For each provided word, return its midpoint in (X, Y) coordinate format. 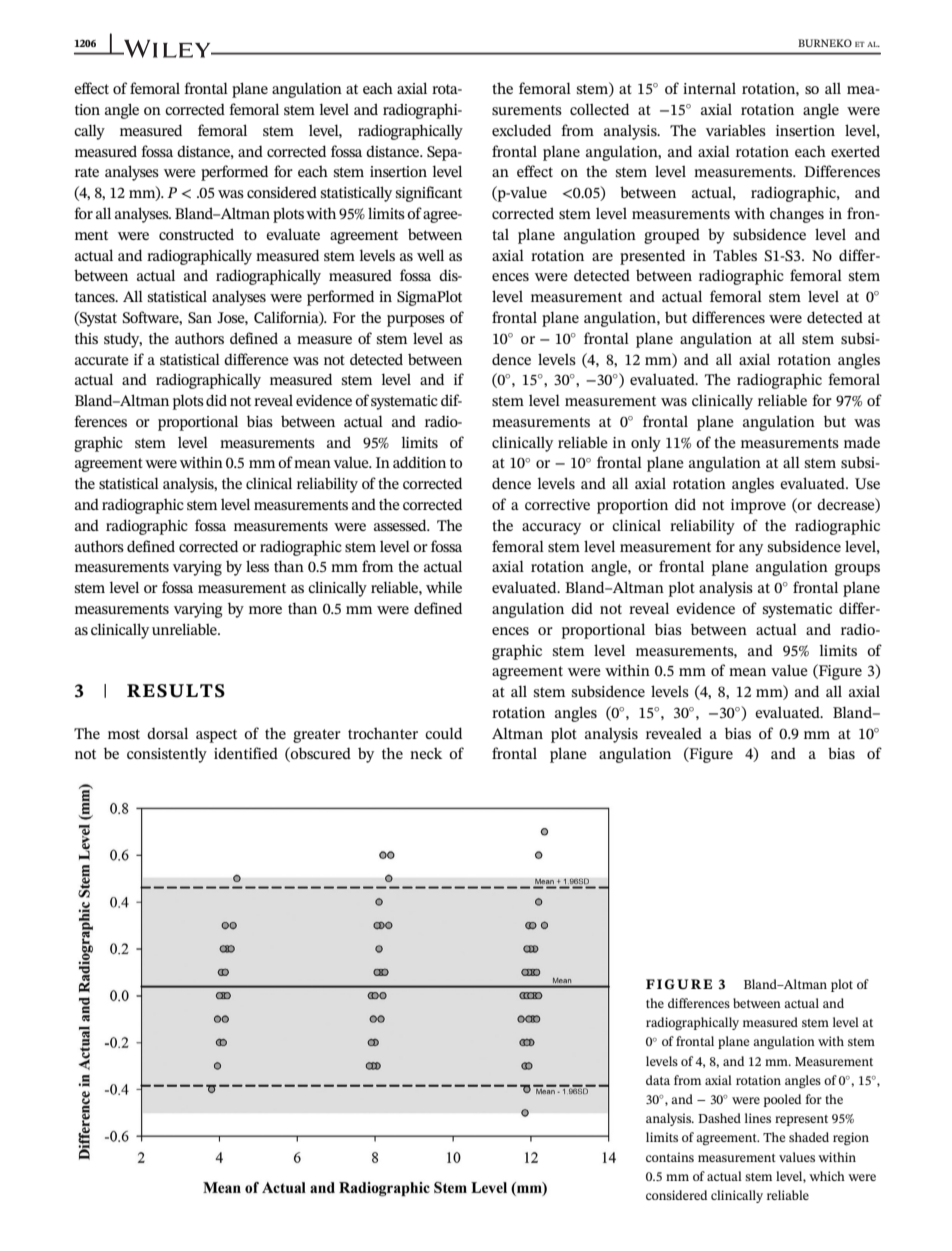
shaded (809, 1137)
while (444, 587)
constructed (196, 234)
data (658, 1080)
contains (670, 1157)
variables (736, 130)
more (265, 610)
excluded (521, 130)
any (751, 550)
